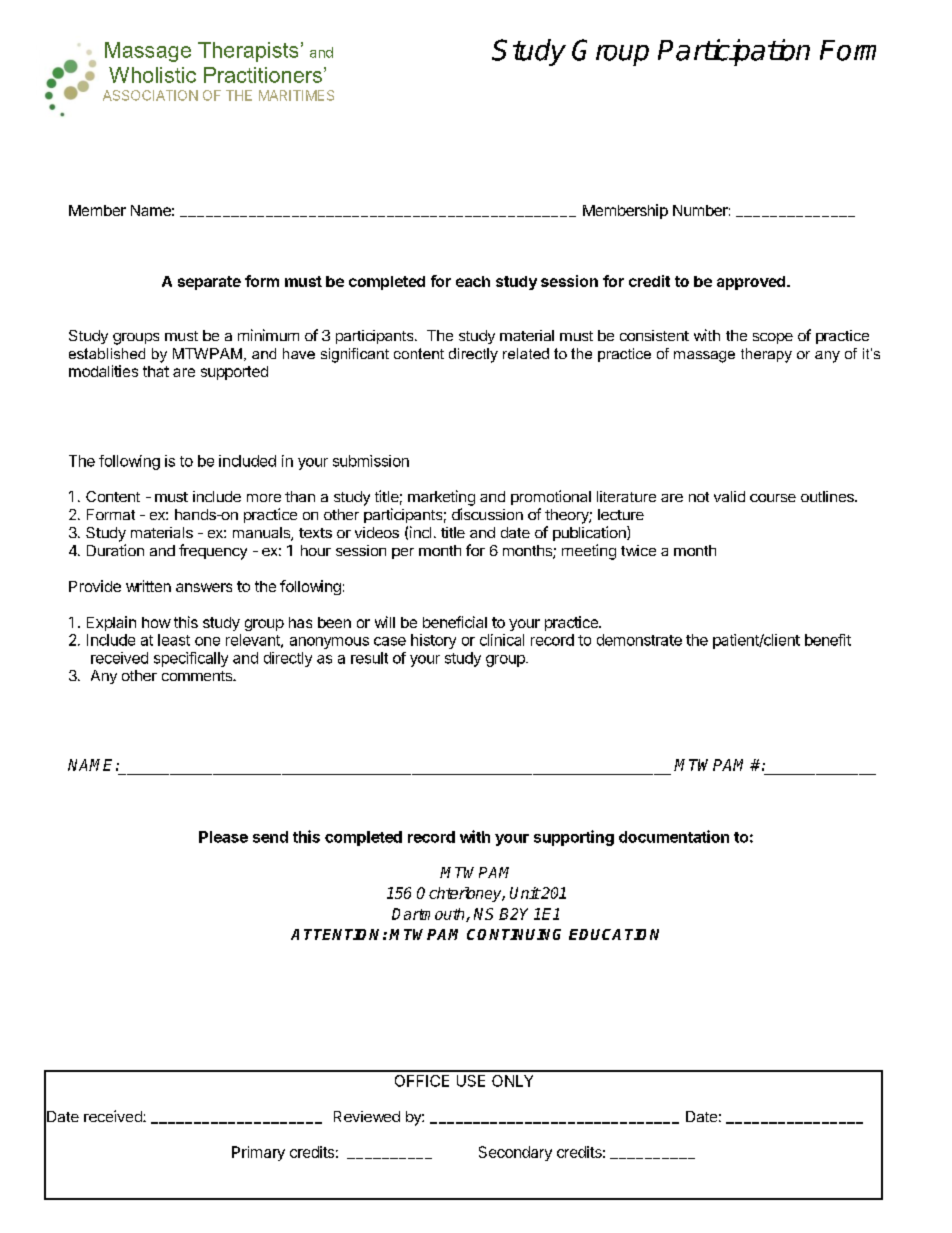 The width and height of the document is (952, 1233). Describe the element at coordinates (264, 75) in the document. I see `Practitioners` at that location.
